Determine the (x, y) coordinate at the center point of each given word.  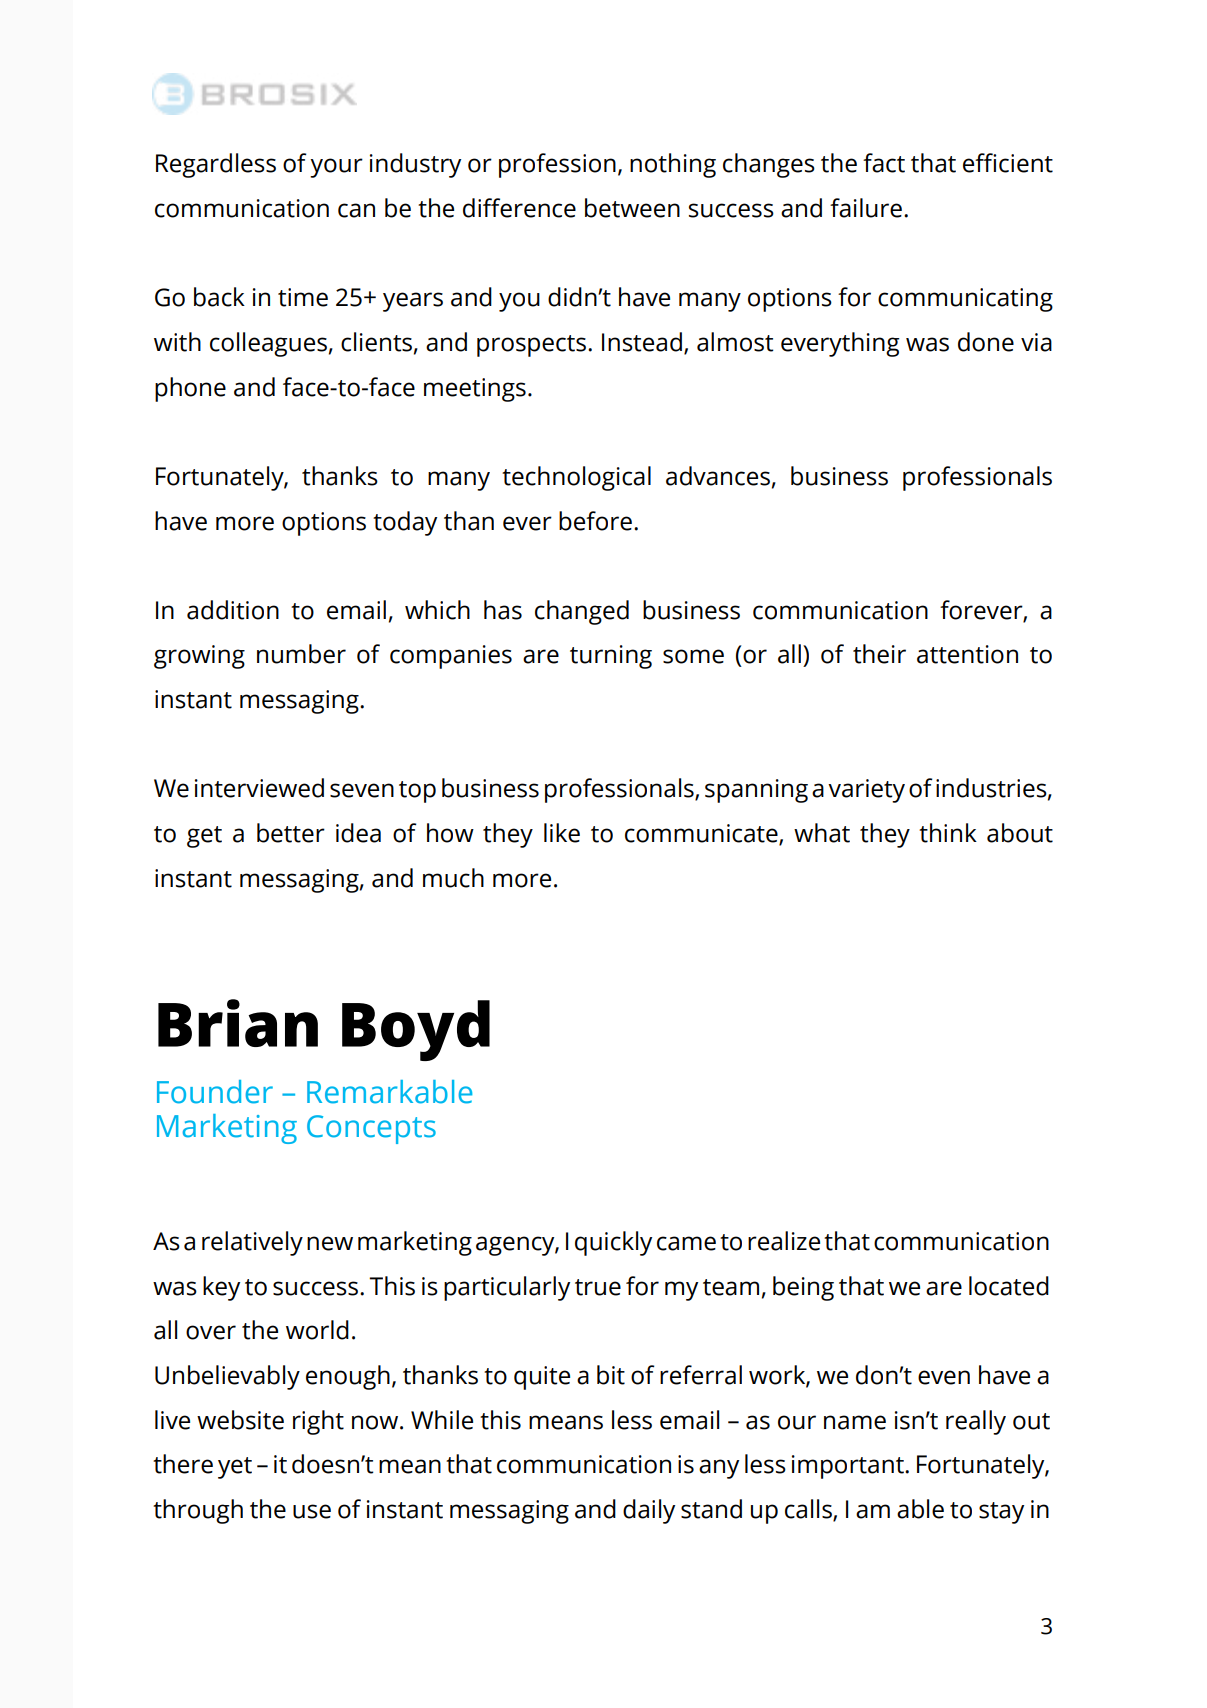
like (562, 833)
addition (233, 610)
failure (866, 208)
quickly (613, 1243)
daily (649, 1511)
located (1009, 1286)
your (336, 168)
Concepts (371, 1129)
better (291, 833)
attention (967, 654)
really (976, 1422)
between (632, 208)
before (595, 521)
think (948, 833)
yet (235, 1468)
